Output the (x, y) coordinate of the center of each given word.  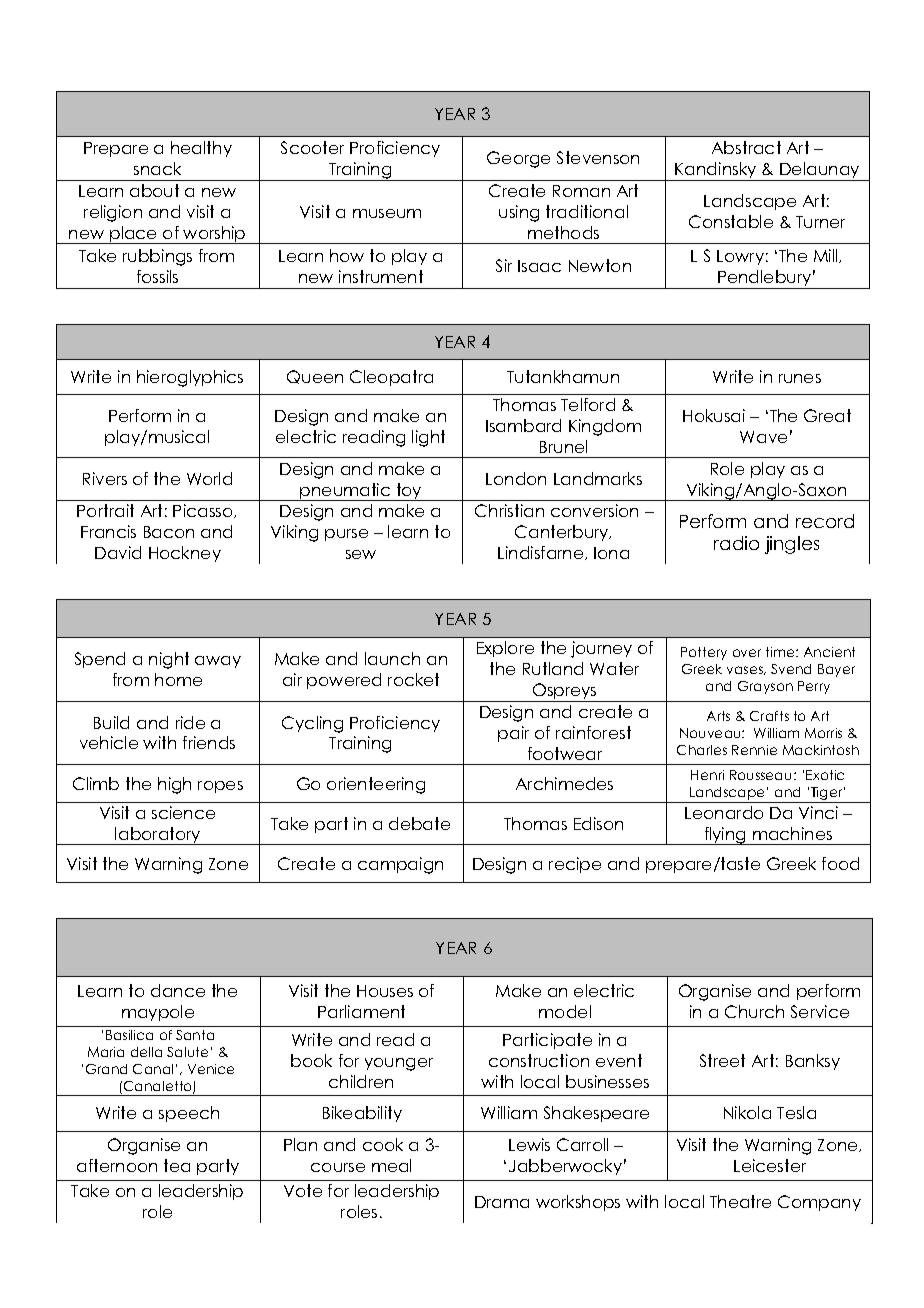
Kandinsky (716, 171)
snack (157, 168)
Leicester (770, 1165)
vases (746, 670)
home (178, 679)
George (518, 159)
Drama (502, 1202)
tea (177, 1165)
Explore (505, 649)
